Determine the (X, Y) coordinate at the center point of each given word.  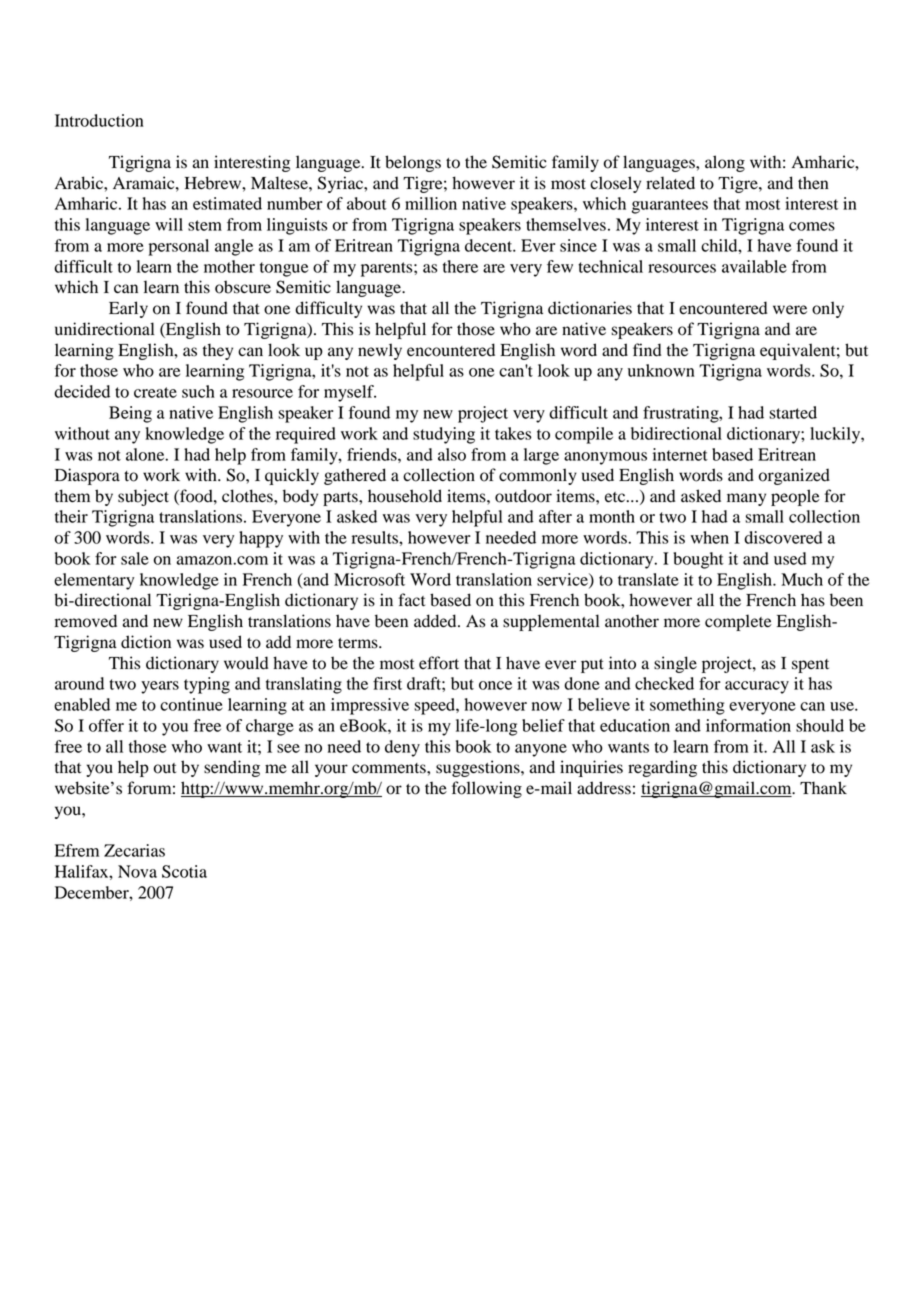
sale (135, 558)
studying (444, 435)
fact (411, 600)
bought (698, 560)
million (431, 203)
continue (191, 704)
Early (128, 309)
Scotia (184, 871)
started (793, 412)
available (754, 266)
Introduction (99, 120)
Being (130, 414)
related (670, 183)
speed (435, 706)
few (560, 266)
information (748, 725)
